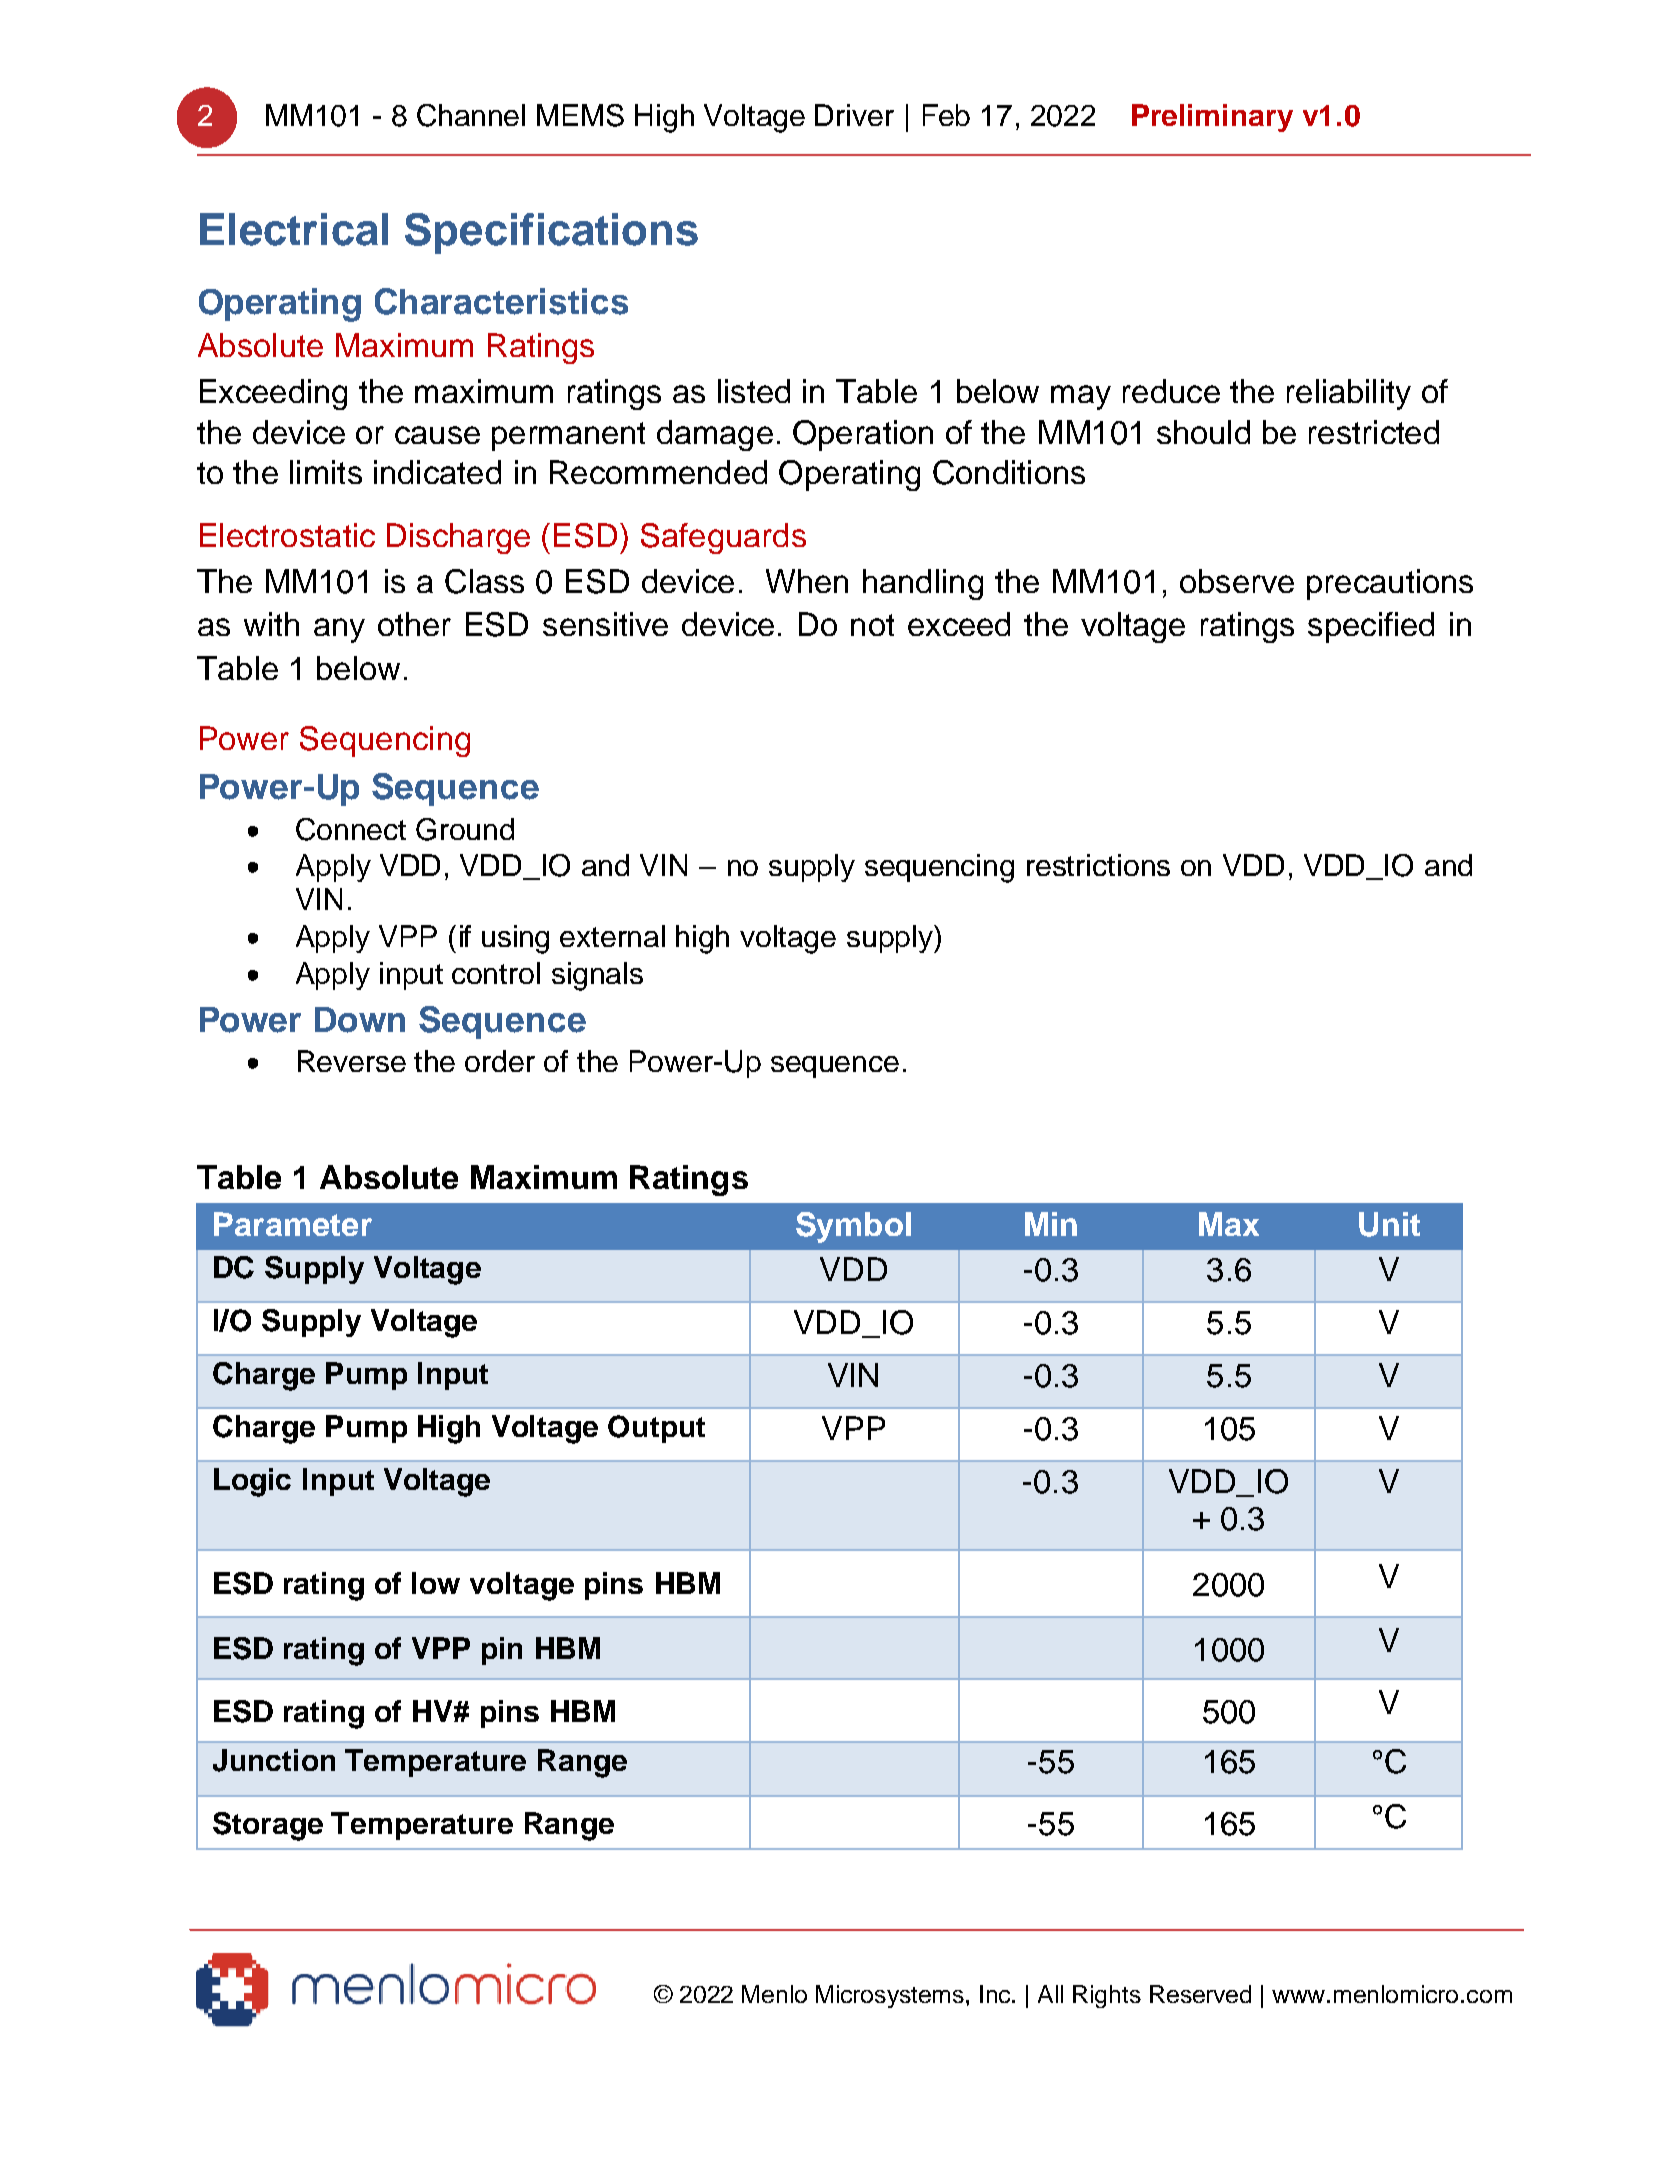  Describe the element at coordinates (807, 581) in the screenshot. I see `When` at that location.
